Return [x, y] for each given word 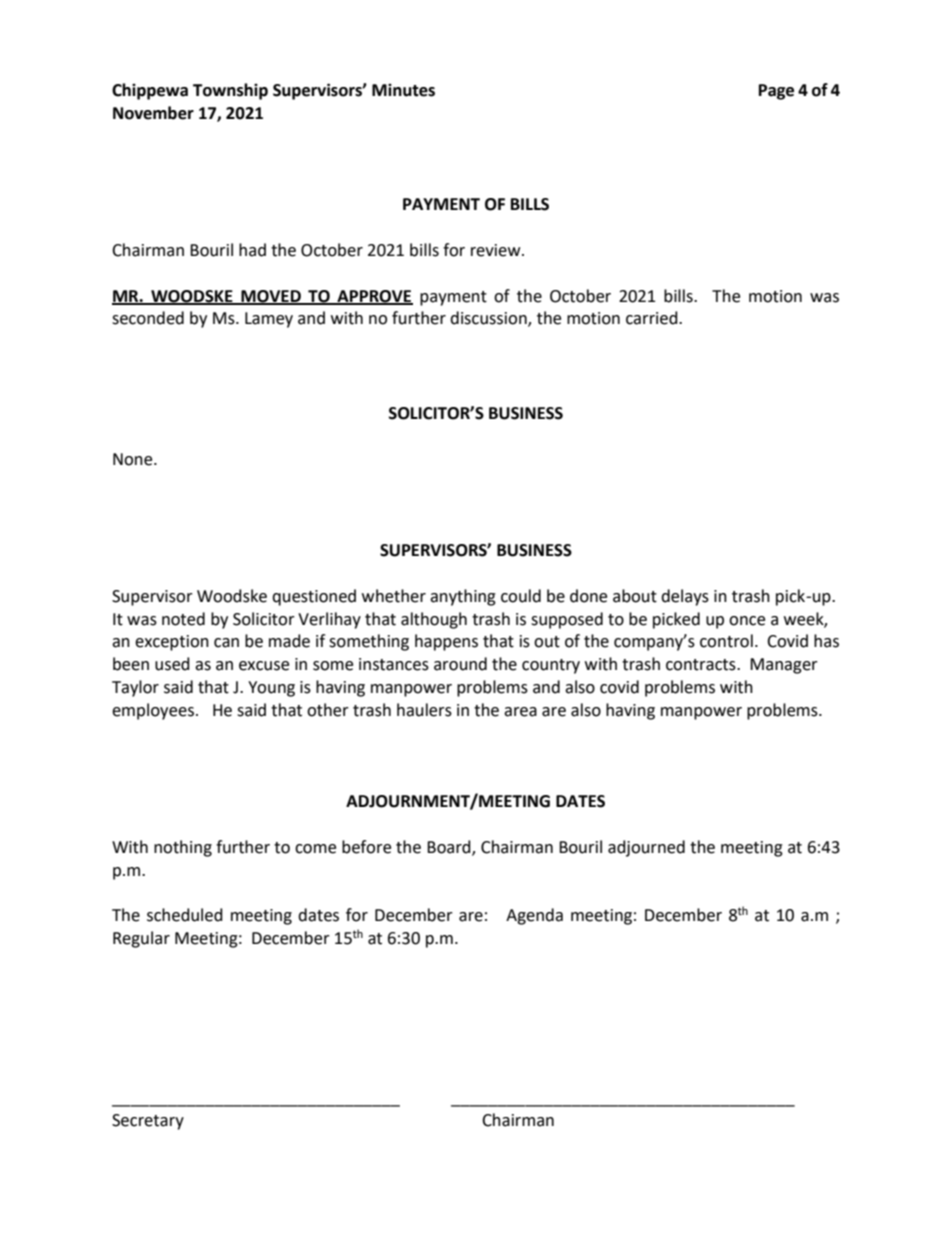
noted [183, 619]
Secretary [148, 1122]
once [747, 621]
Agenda [534, 916]
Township [230, 91]
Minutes [403, 90]
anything [463, 597]
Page [776, 92]
